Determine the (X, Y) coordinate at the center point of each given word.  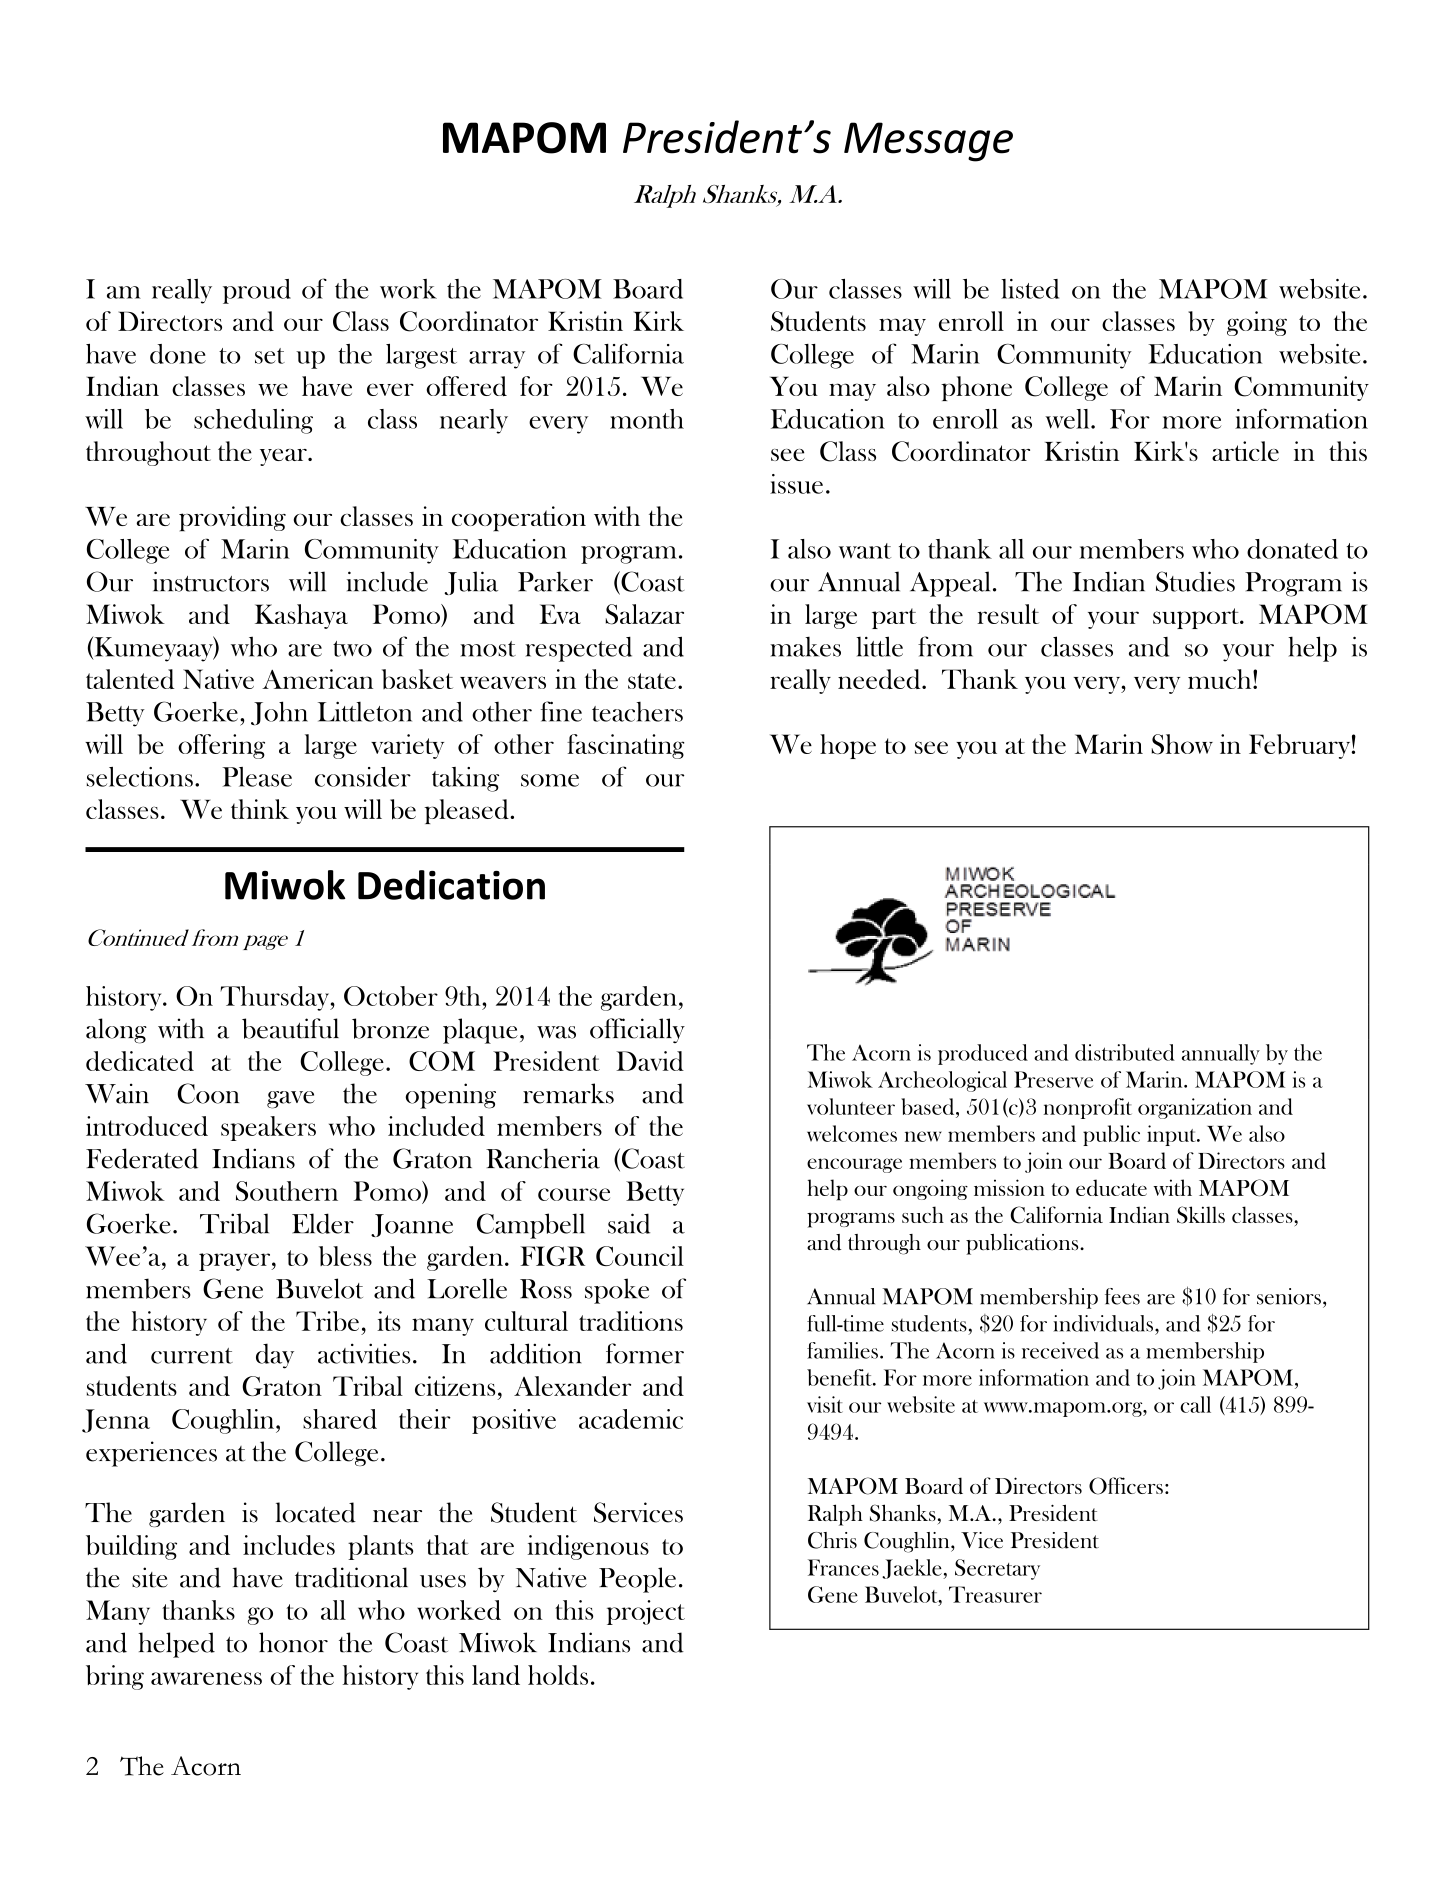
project (646, 1612)
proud (257, 291)
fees (1122, 1296)
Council (640, 1256)
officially (637, 1030)
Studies (1195, 581)
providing (232, 519)
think (260, 809)
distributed (1125, 1052)
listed (1030, 289)
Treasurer (995, 1594)
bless (345, 1256)
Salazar (644, 614)
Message (928, 142)
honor (293, 1642)
